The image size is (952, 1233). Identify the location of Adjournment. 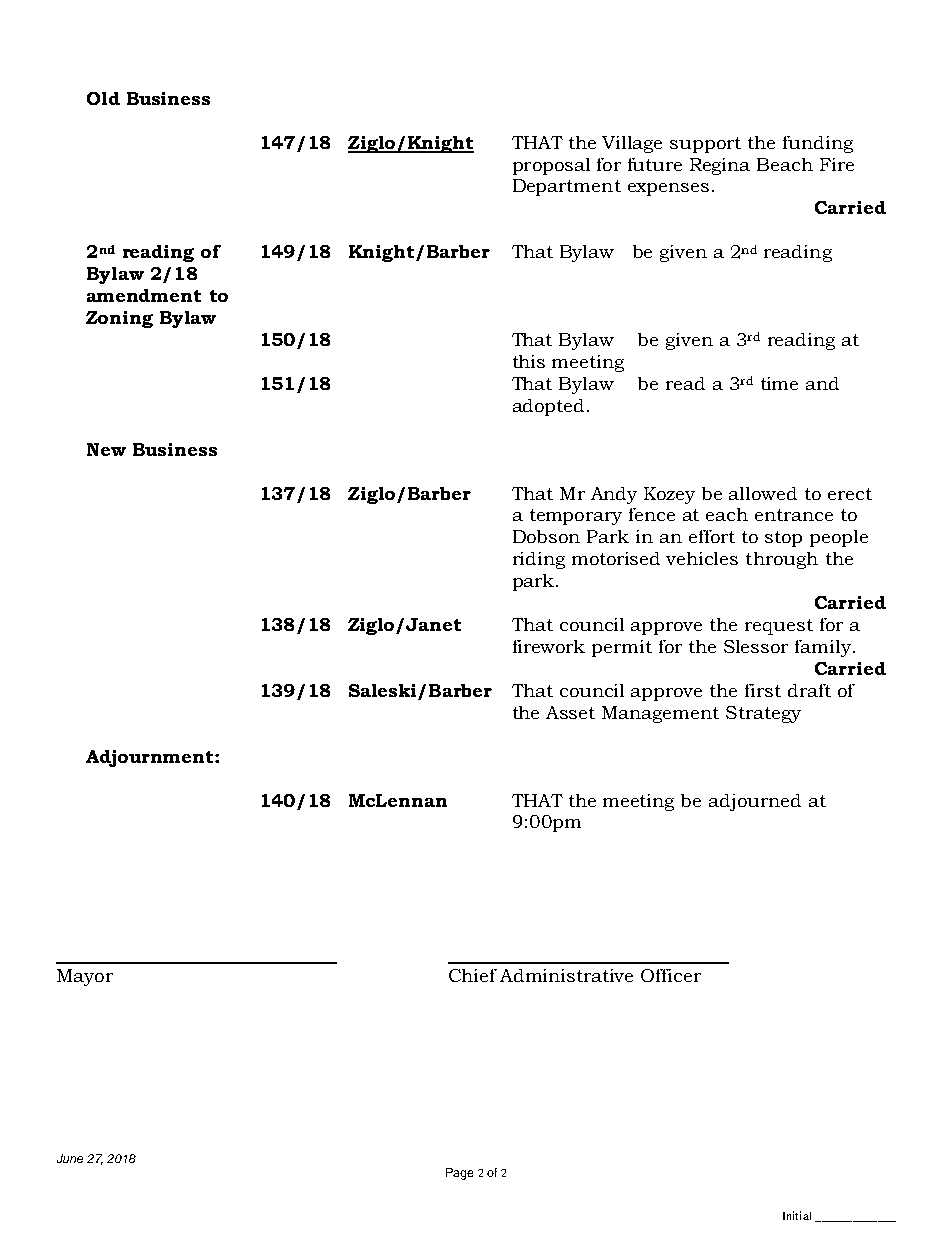
(151, 758).
